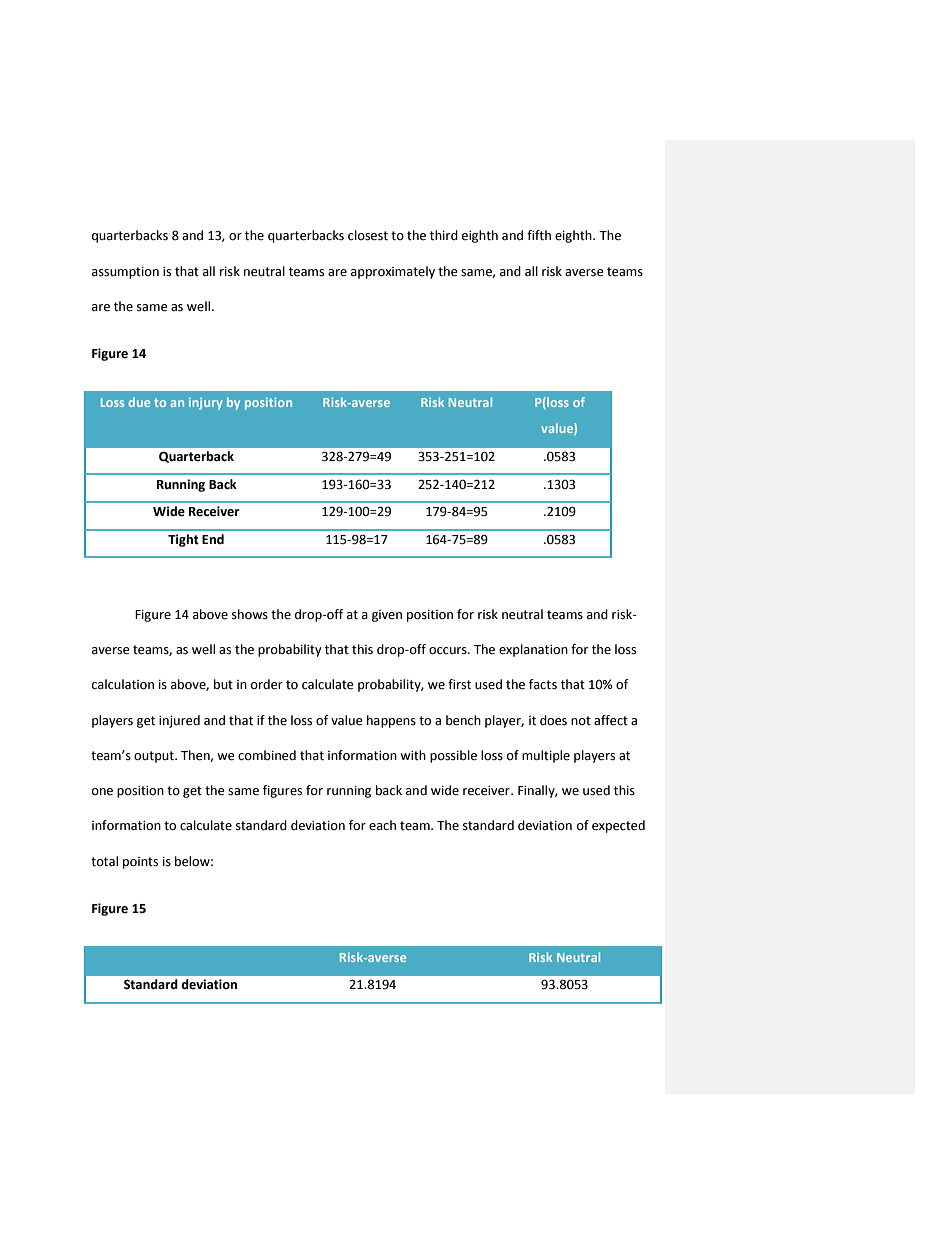 The image size is (952, 1233). Describe the element at coordinates (391, 721) in the screenshot. I see `happens` at that location.
